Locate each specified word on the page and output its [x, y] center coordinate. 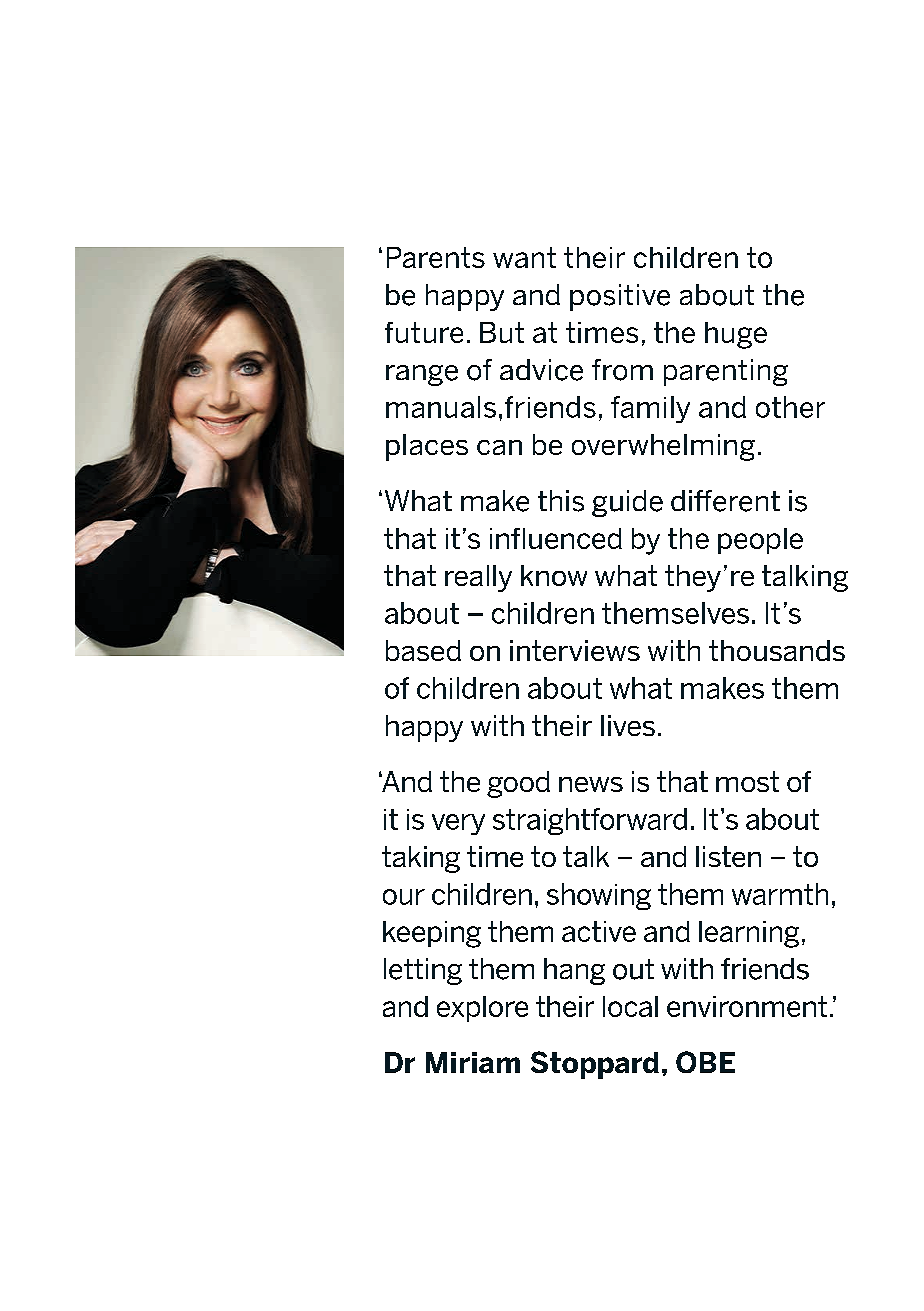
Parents [436, 257]
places [427, 447]
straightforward [590, 821]
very [458, 824]
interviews [575, 650]
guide [627, 503]
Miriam [473, 1062]
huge [736, 335]
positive [620, 297]
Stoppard [595, 1065]
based [423, 650]
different [725, 501]
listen [728, 856]
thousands [777, 650]
